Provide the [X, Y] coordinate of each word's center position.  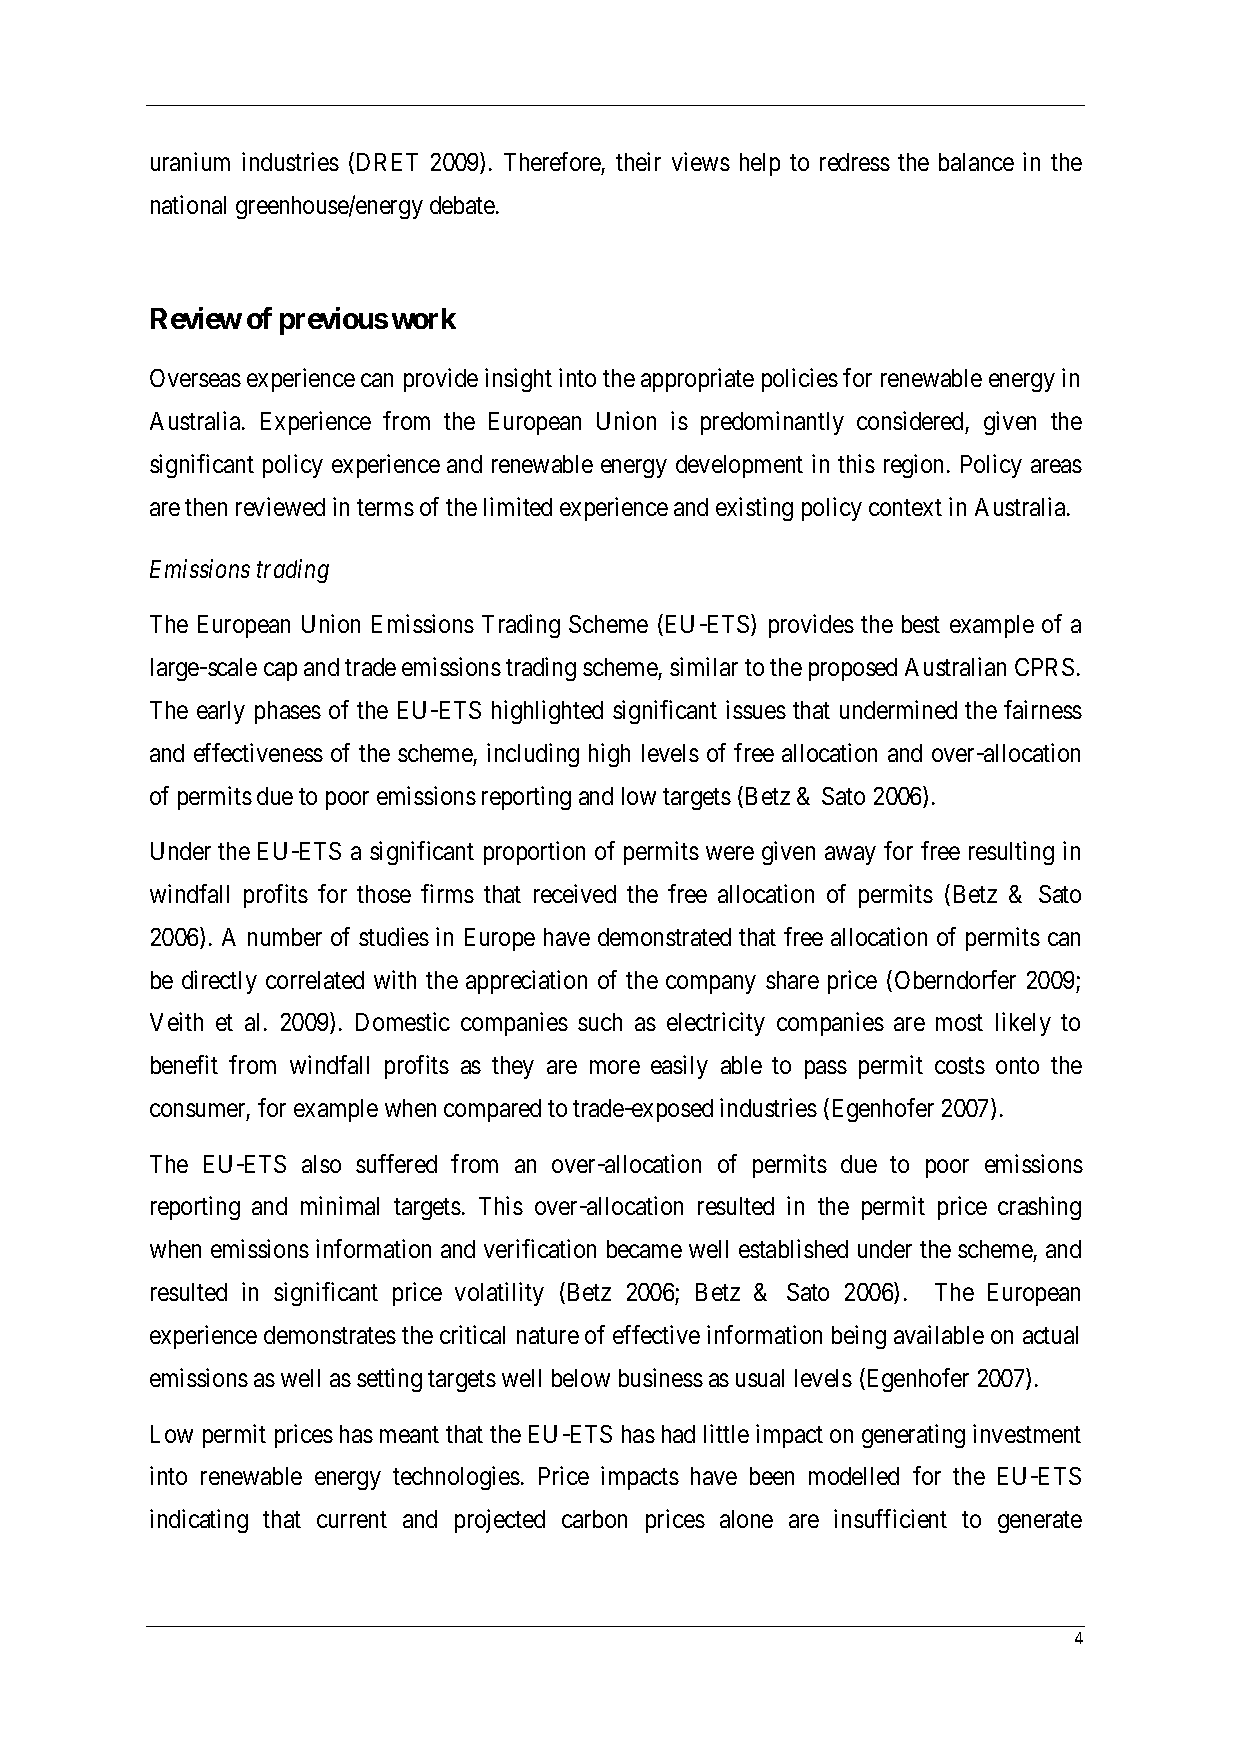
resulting [1011, 853]
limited [518, 506]
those [384, 894]
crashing [1039, 1208]
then [206, 507]
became [644, 1249]
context [905, 508]
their [638, 161]
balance [976, 162]
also [321, 1164]
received [575, 893]
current [352, 1520]
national [188, 204]
